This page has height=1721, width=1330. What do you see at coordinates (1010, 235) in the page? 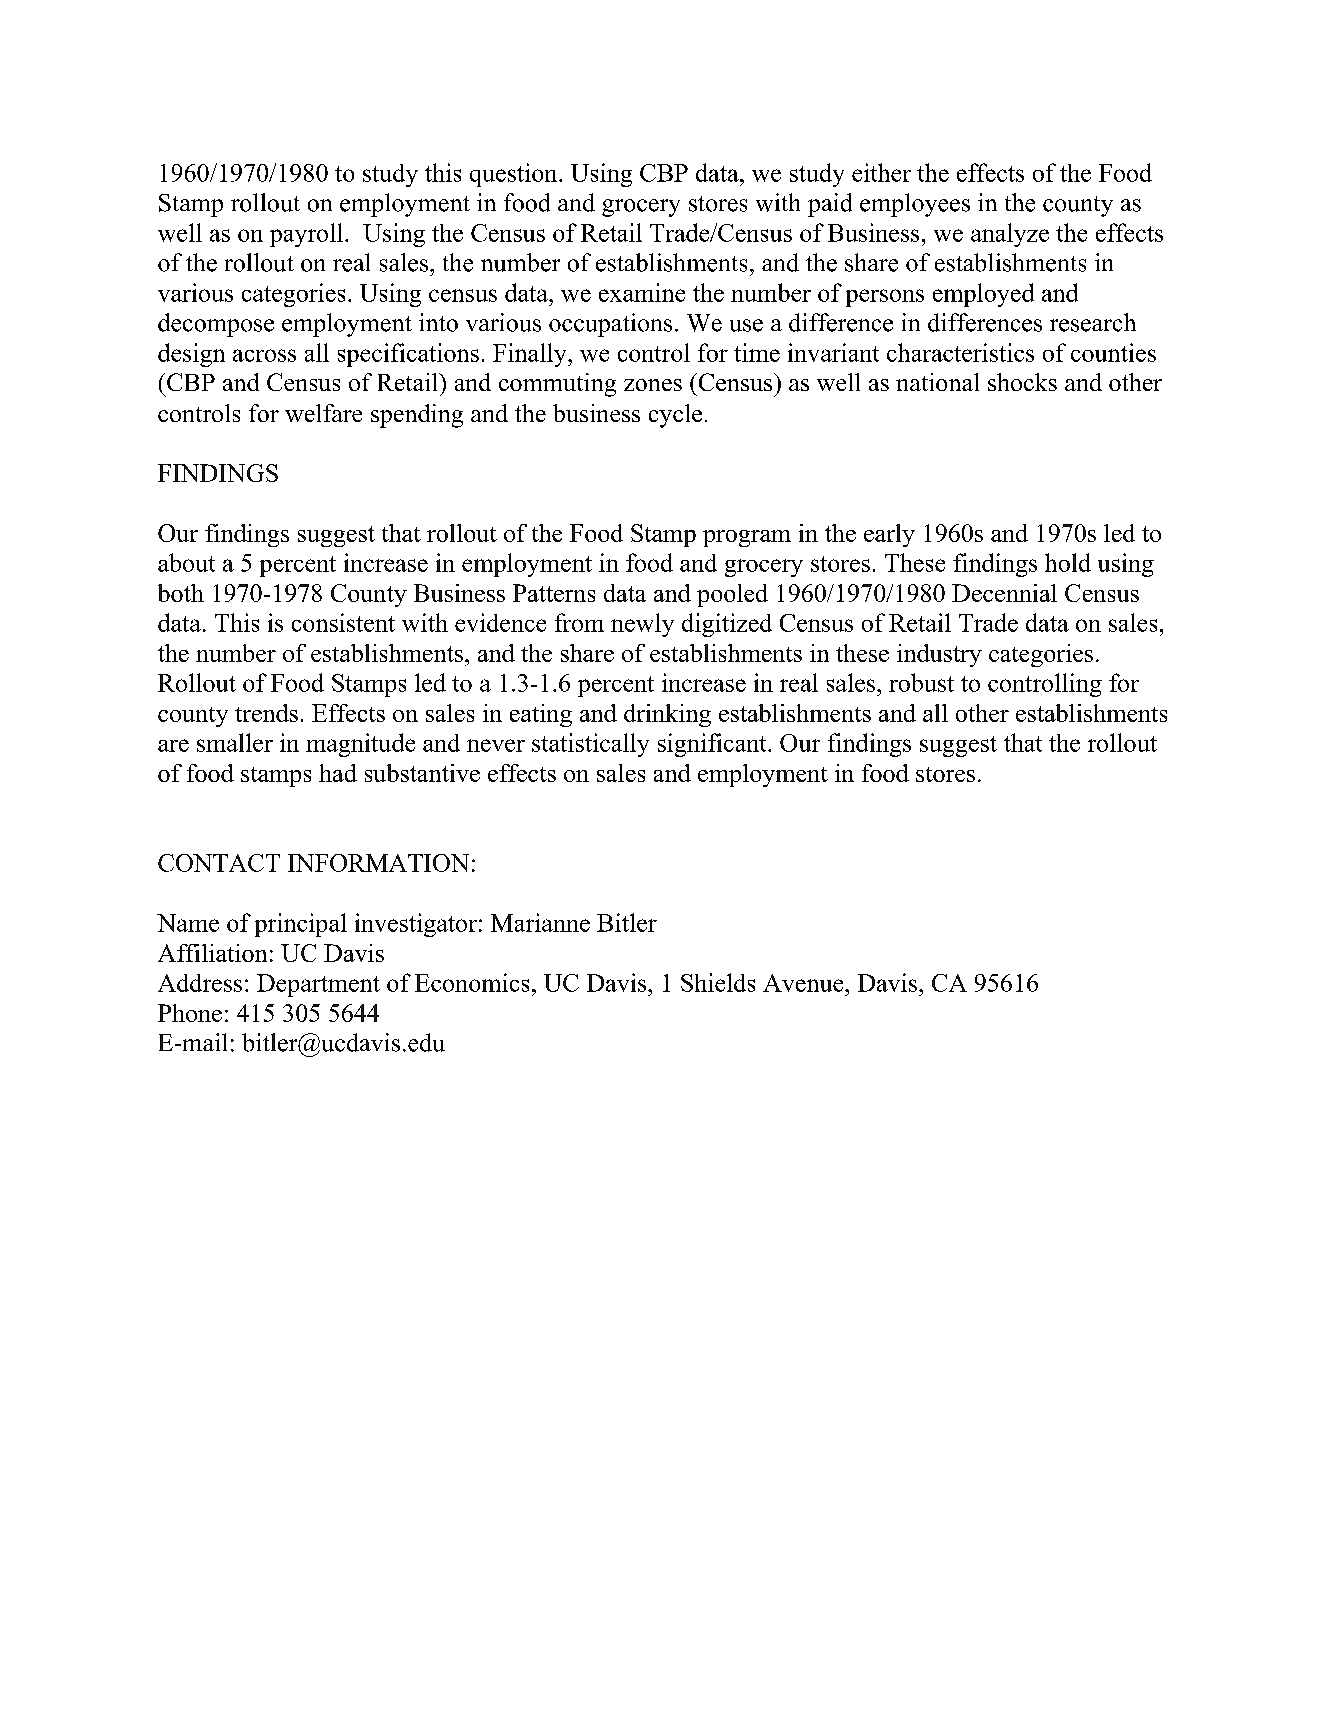
I see `analyze` at bounding box center [1010, 235].
